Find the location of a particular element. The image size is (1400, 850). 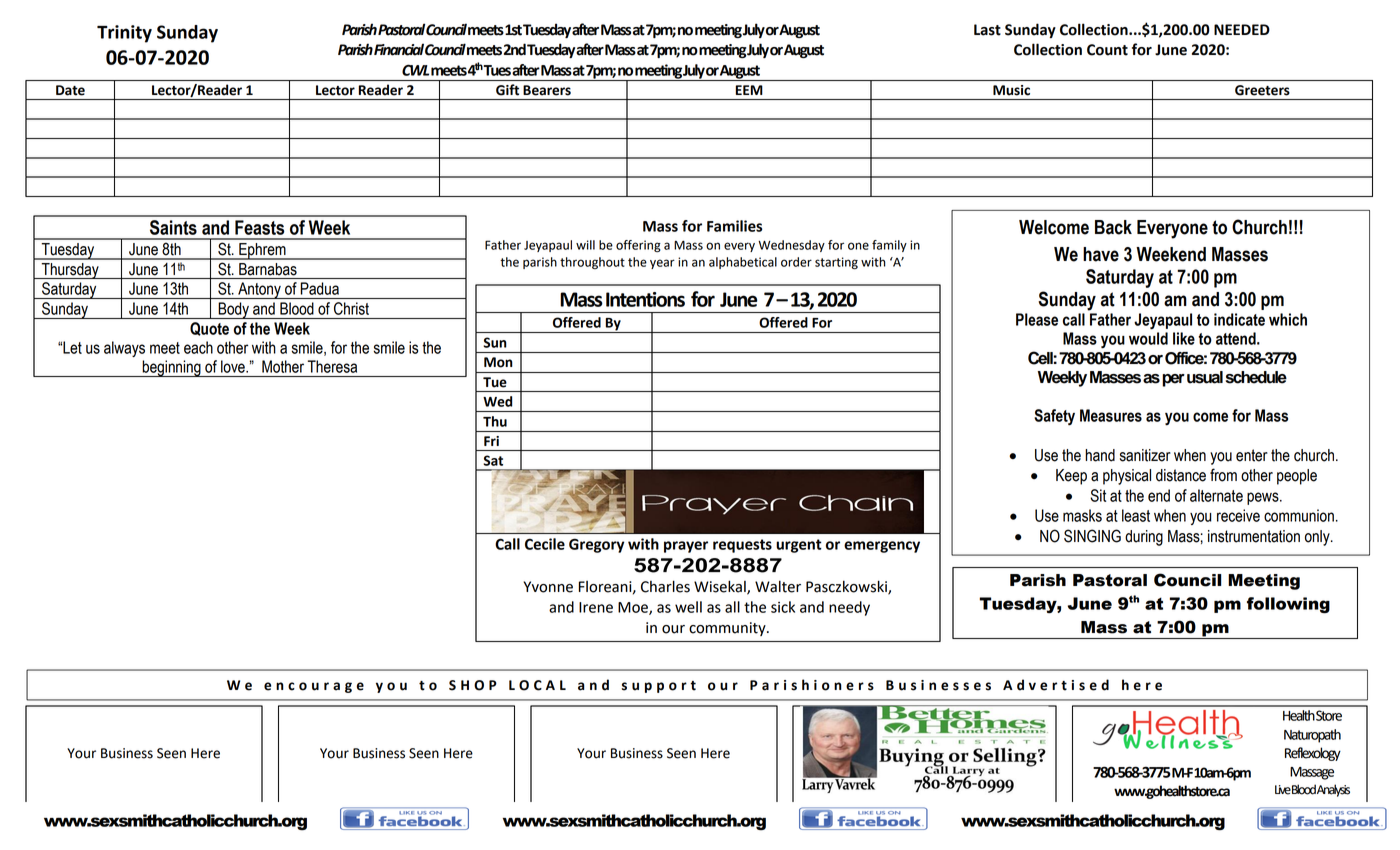

Irene is located at coordinates (596, 607).
